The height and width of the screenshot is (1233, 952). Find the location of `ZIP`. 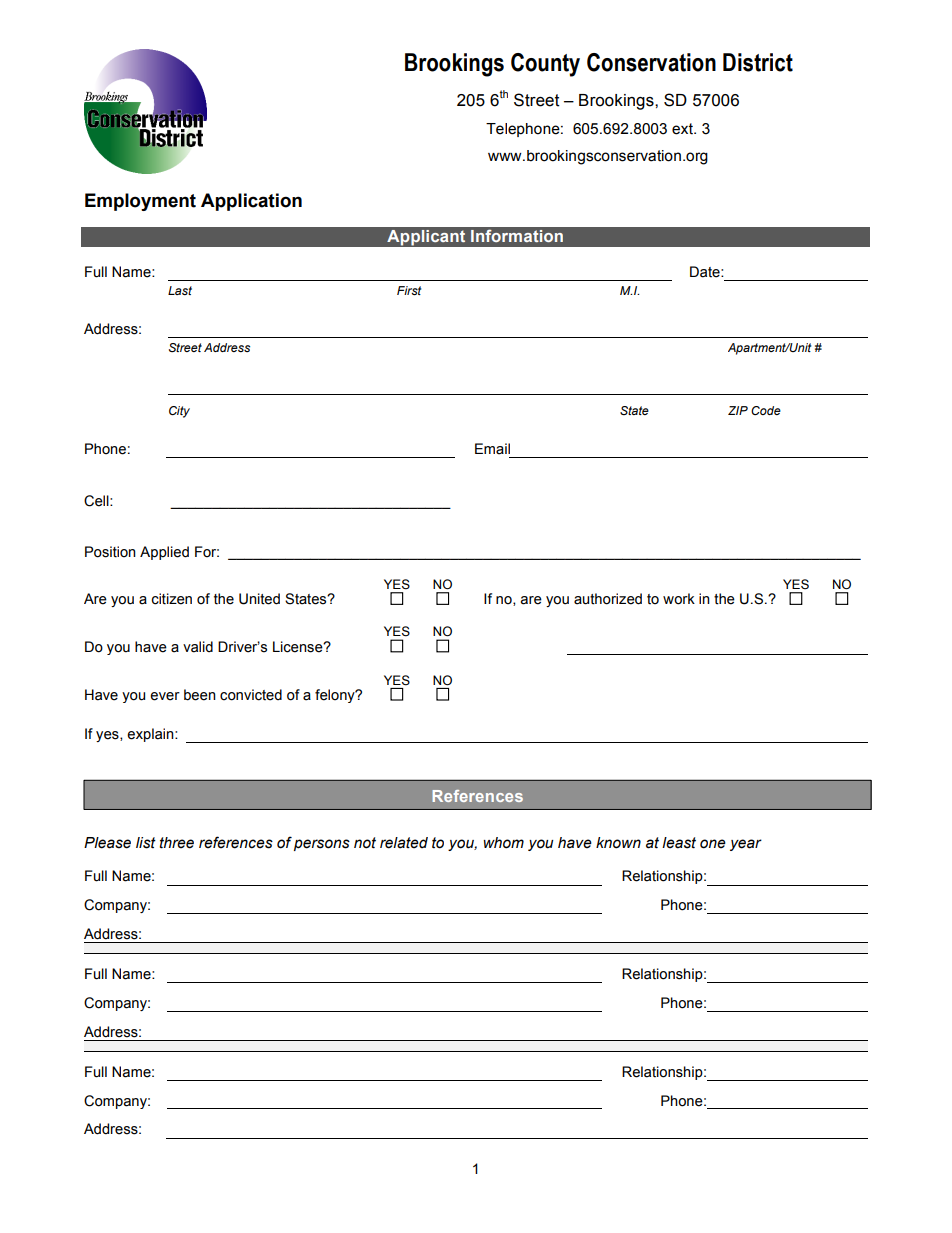

ZIP is located at coordinates (738, 410).
